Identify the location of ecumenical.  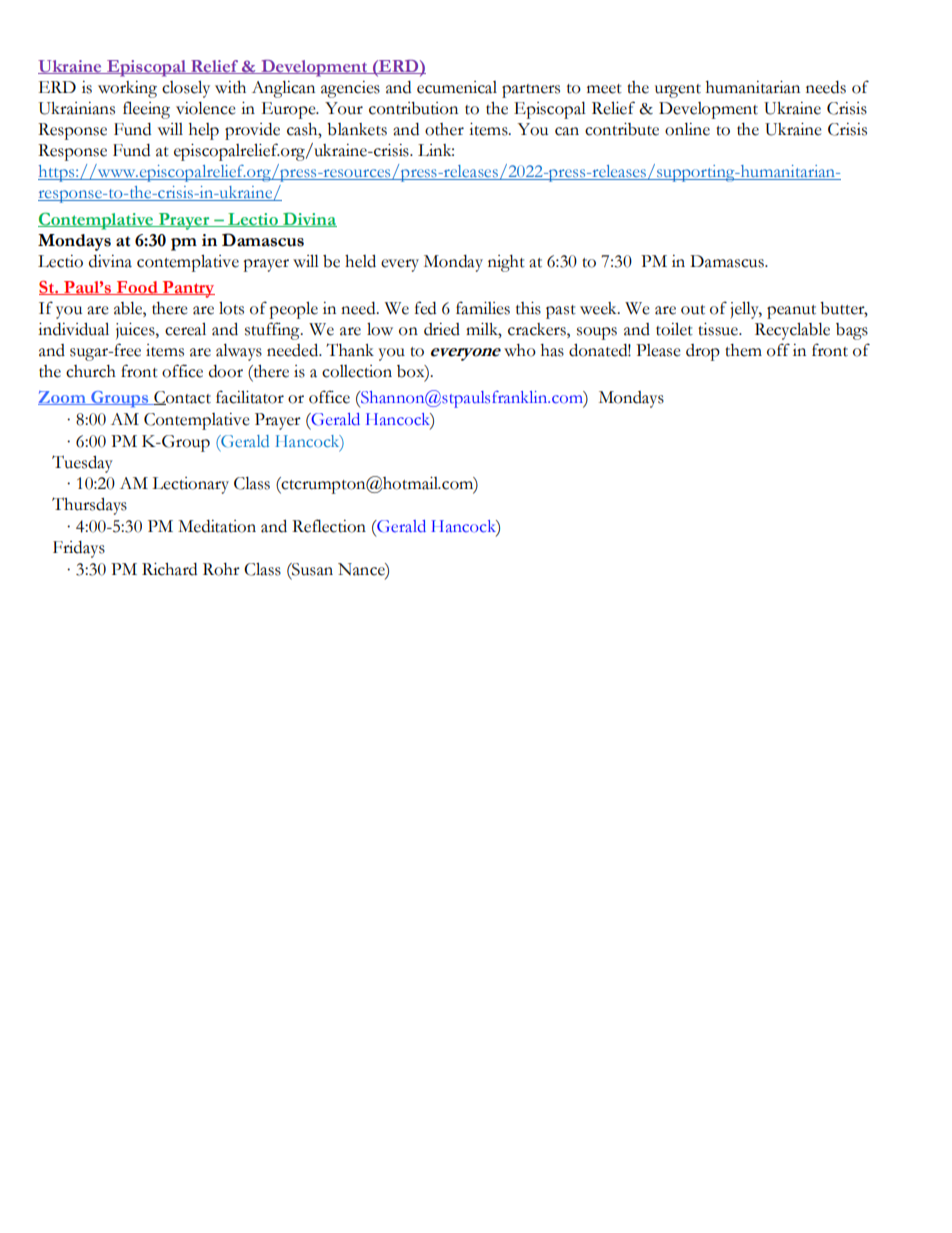
(457, 87).
